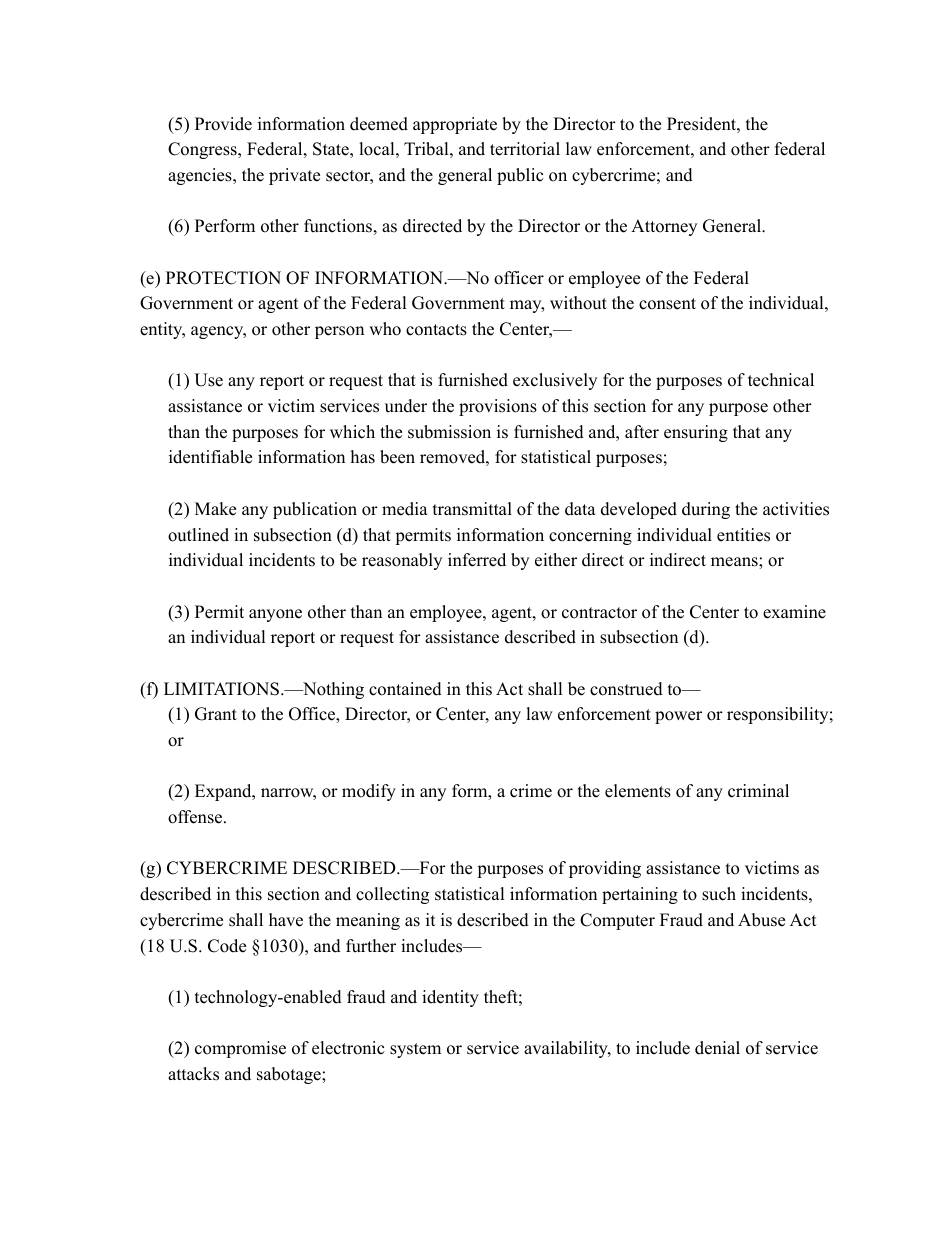 The image size is (952, 1233). I want to click on anyone, so click(275, 615).
